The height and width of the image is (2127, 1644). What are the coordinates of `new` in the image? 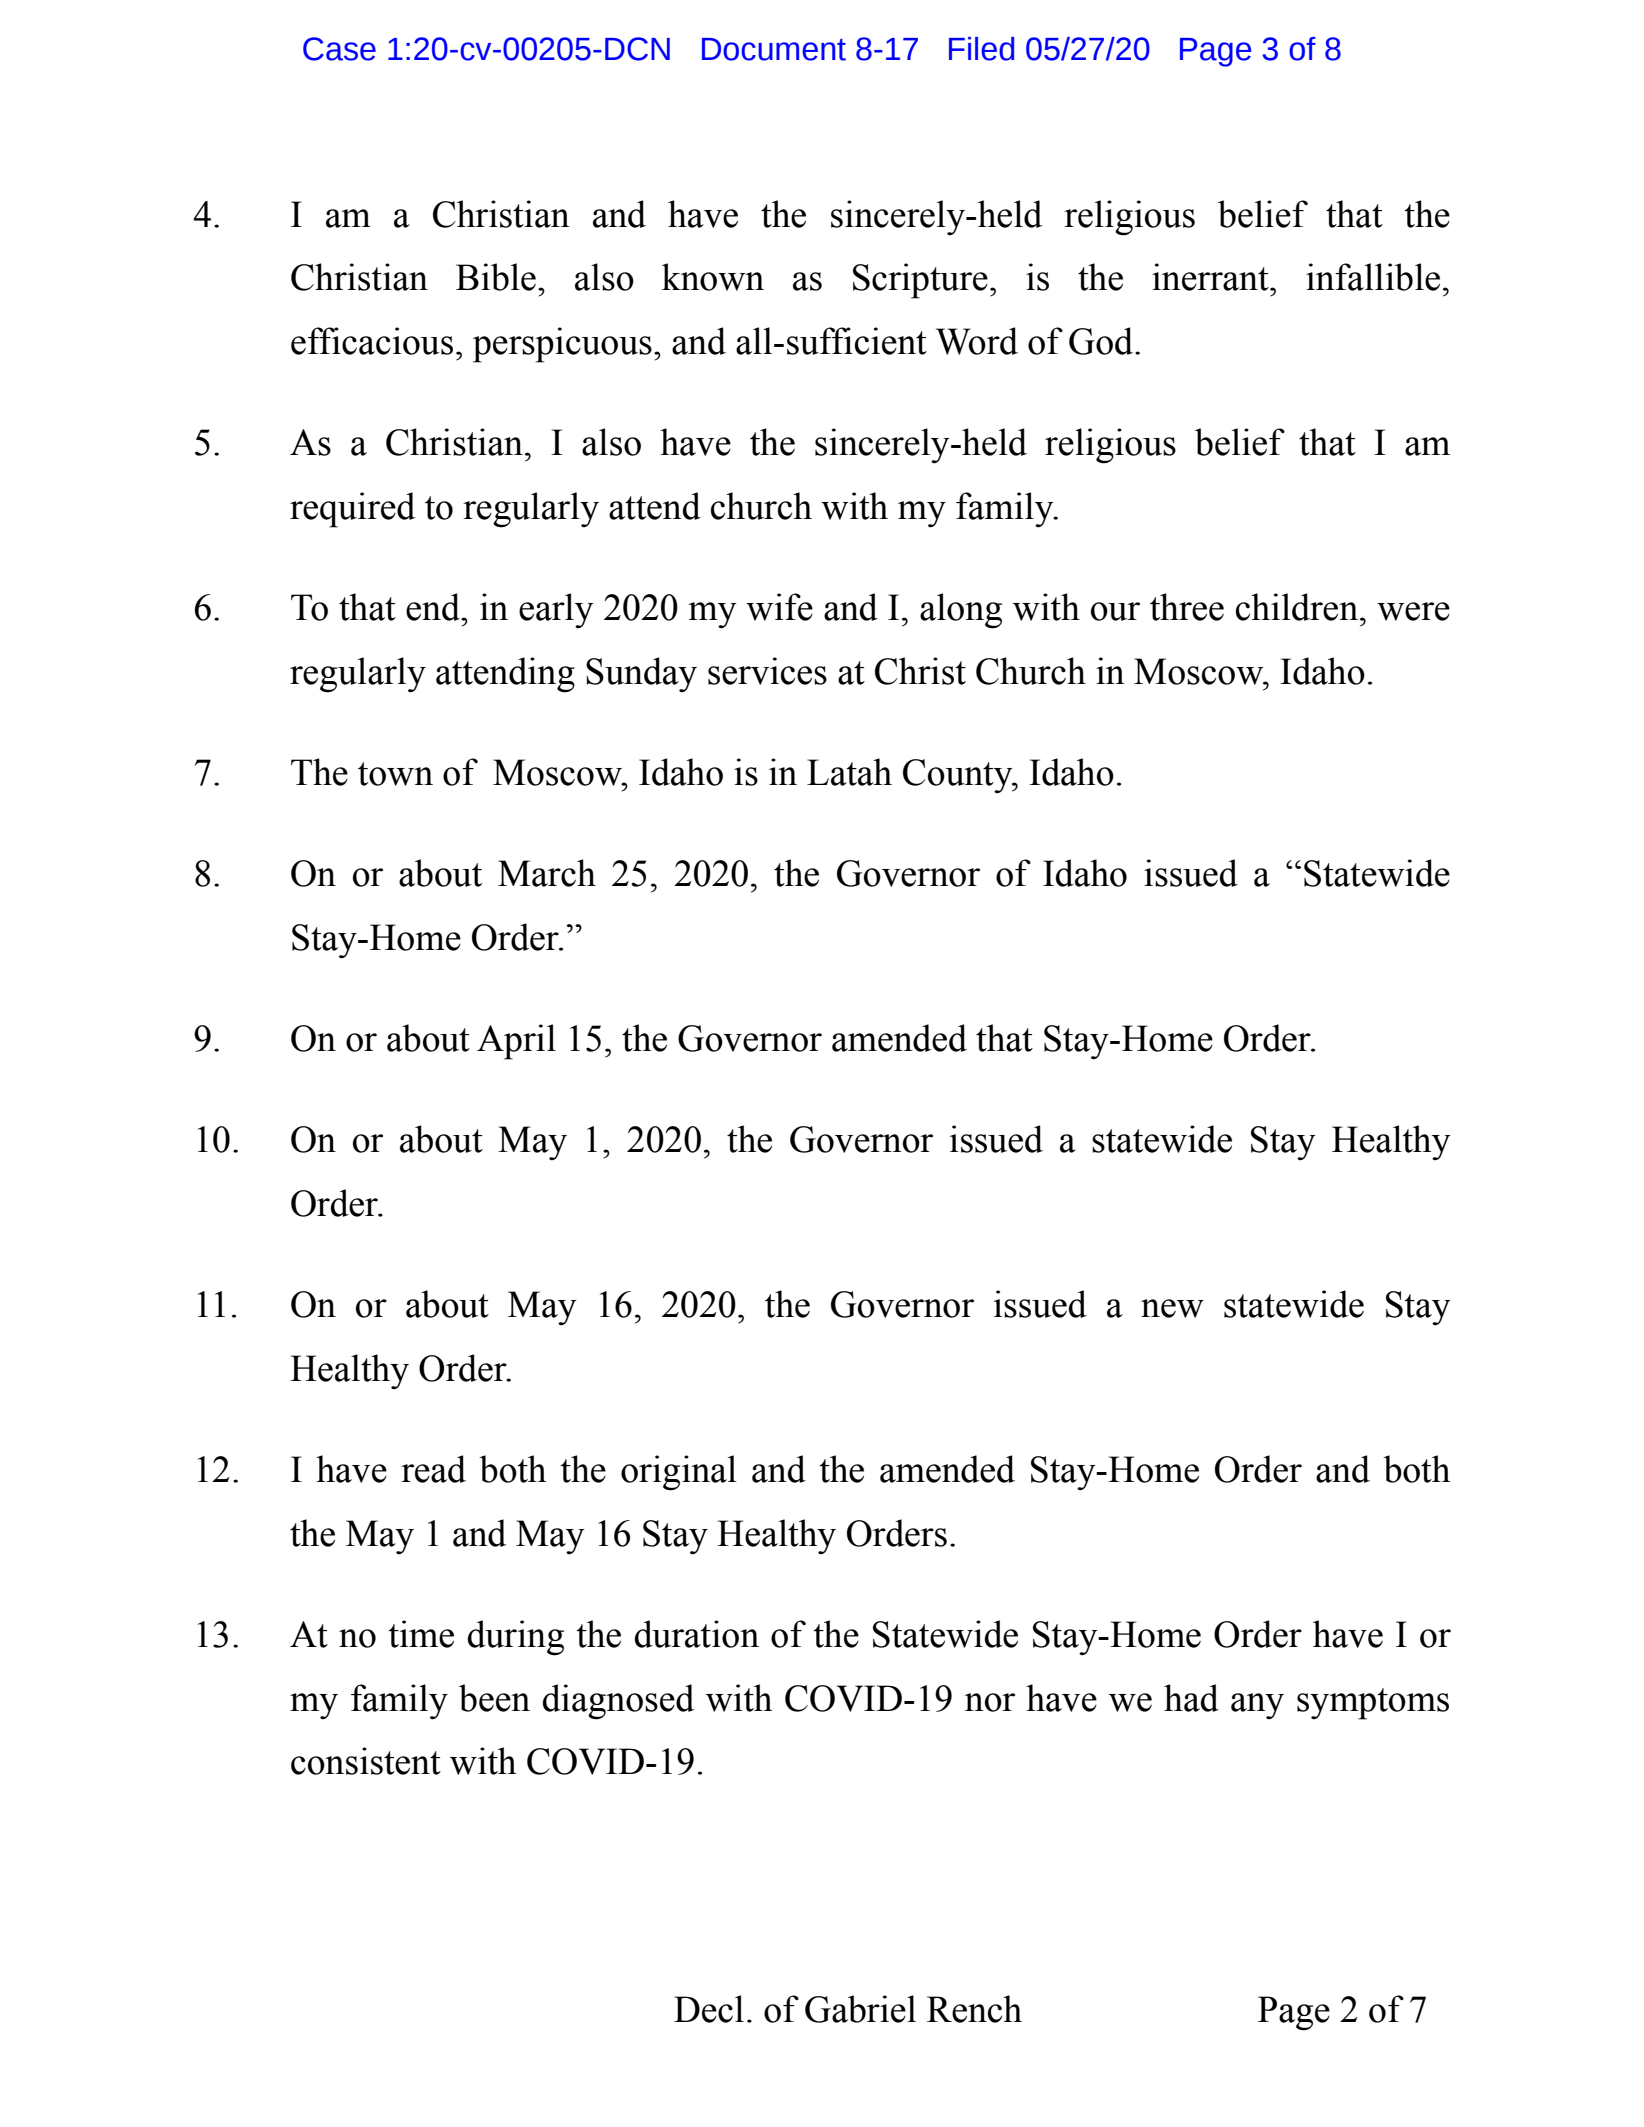 It's located at (1172, 1308).
